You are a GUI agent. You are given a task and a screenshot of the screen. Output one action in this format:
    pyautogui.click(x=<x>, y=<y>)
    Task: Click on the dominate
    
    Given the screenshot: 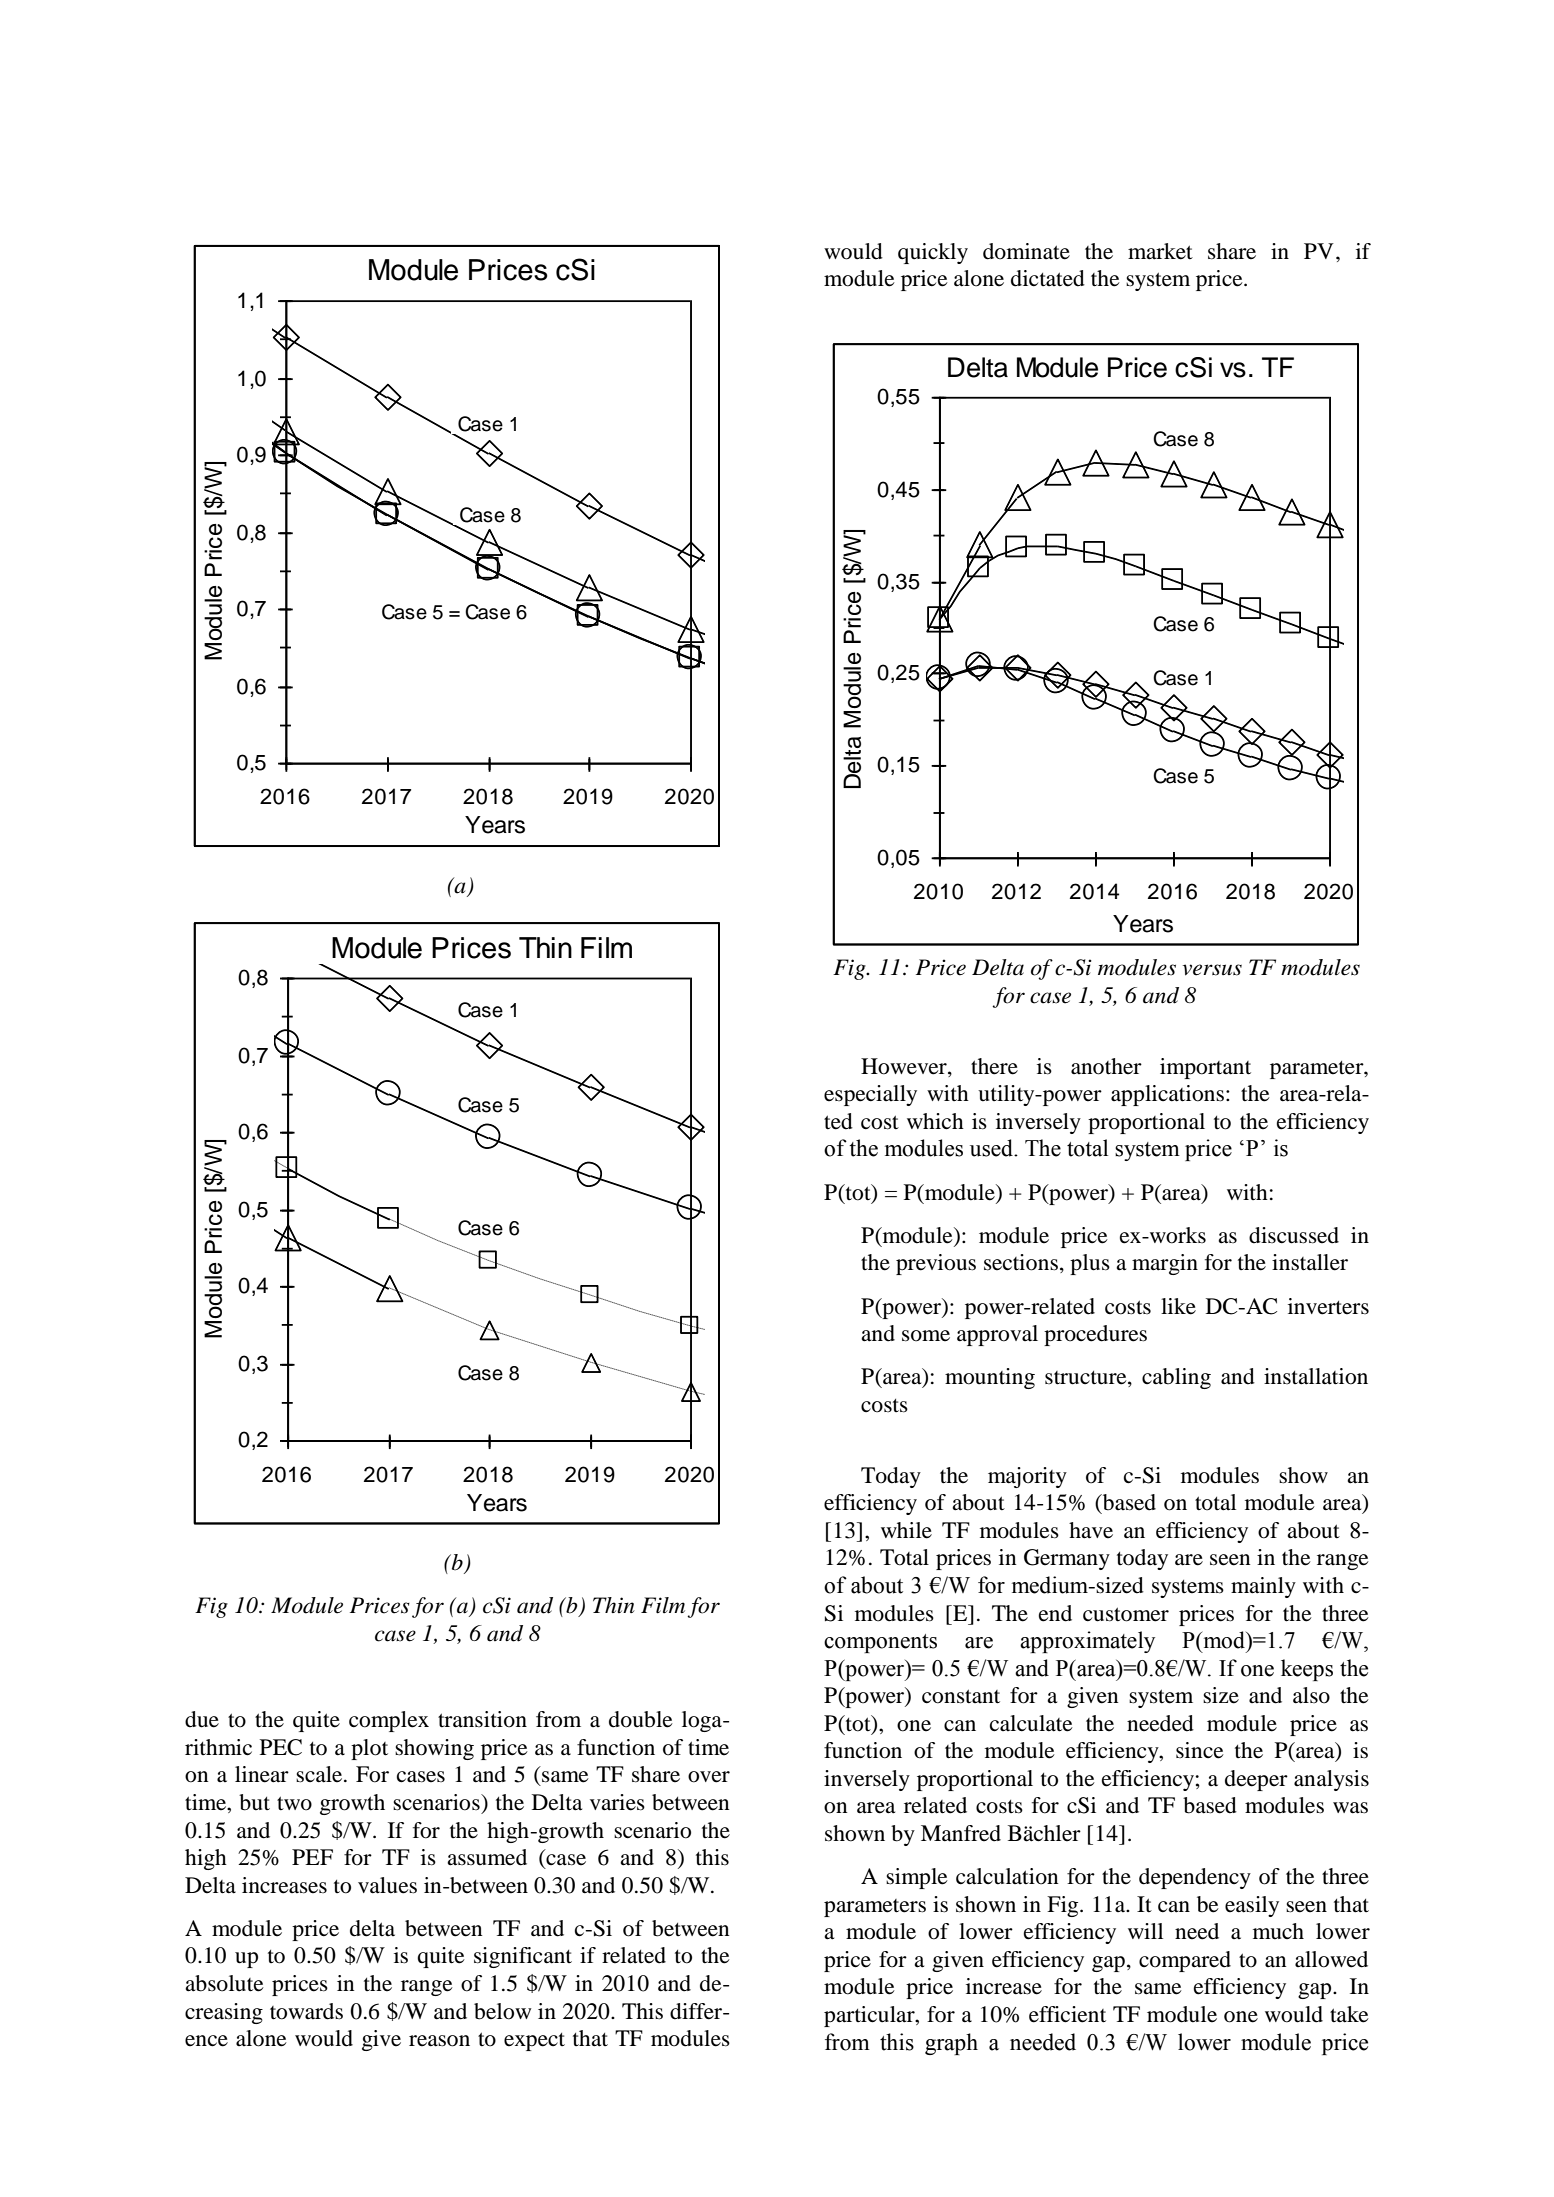 What is the action you would take?
    pyautogui.click(x=1026, y=251)
